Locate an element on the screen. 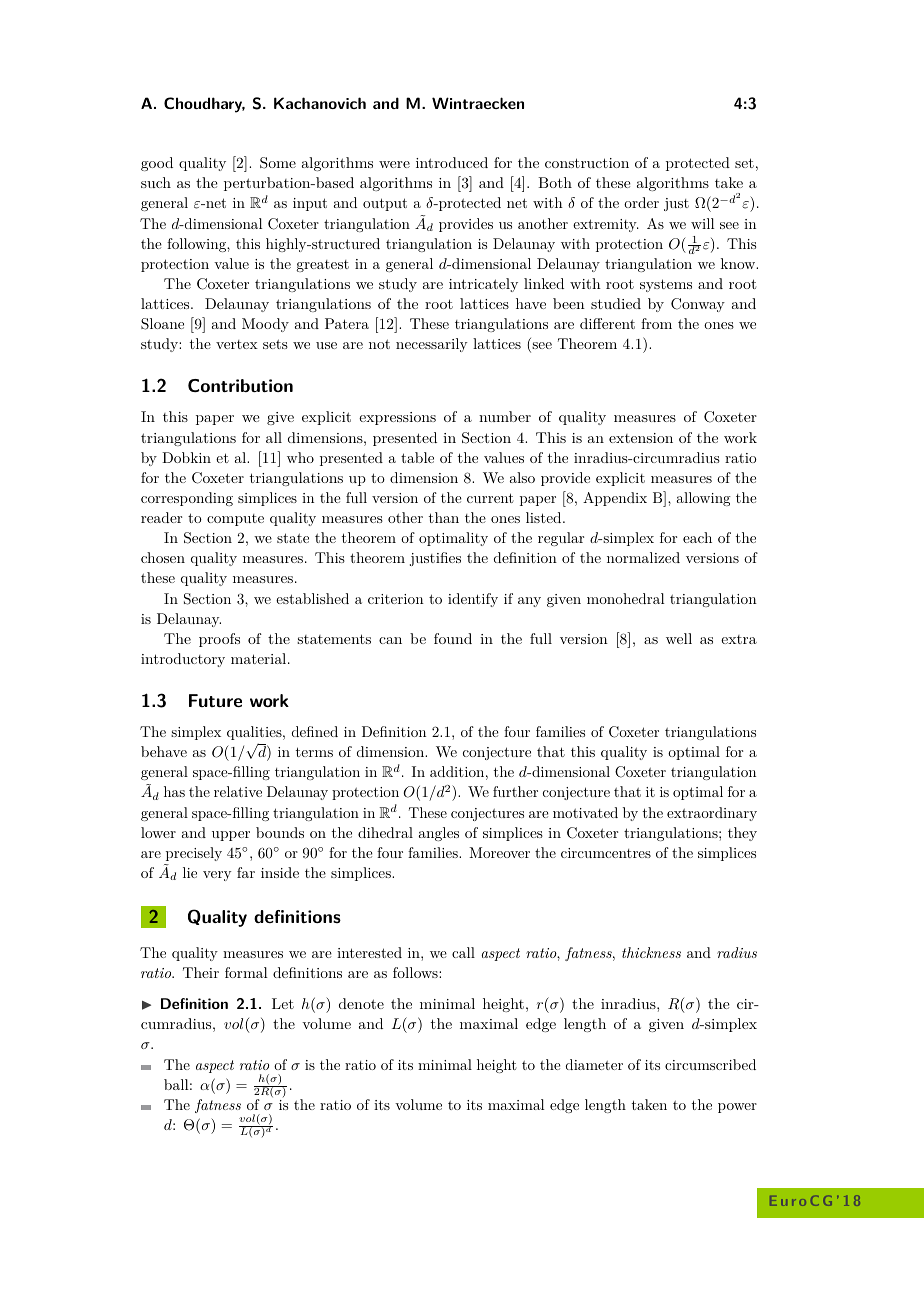 The image size is (924, 1308). introduced is located at coordinates (452, 162).
